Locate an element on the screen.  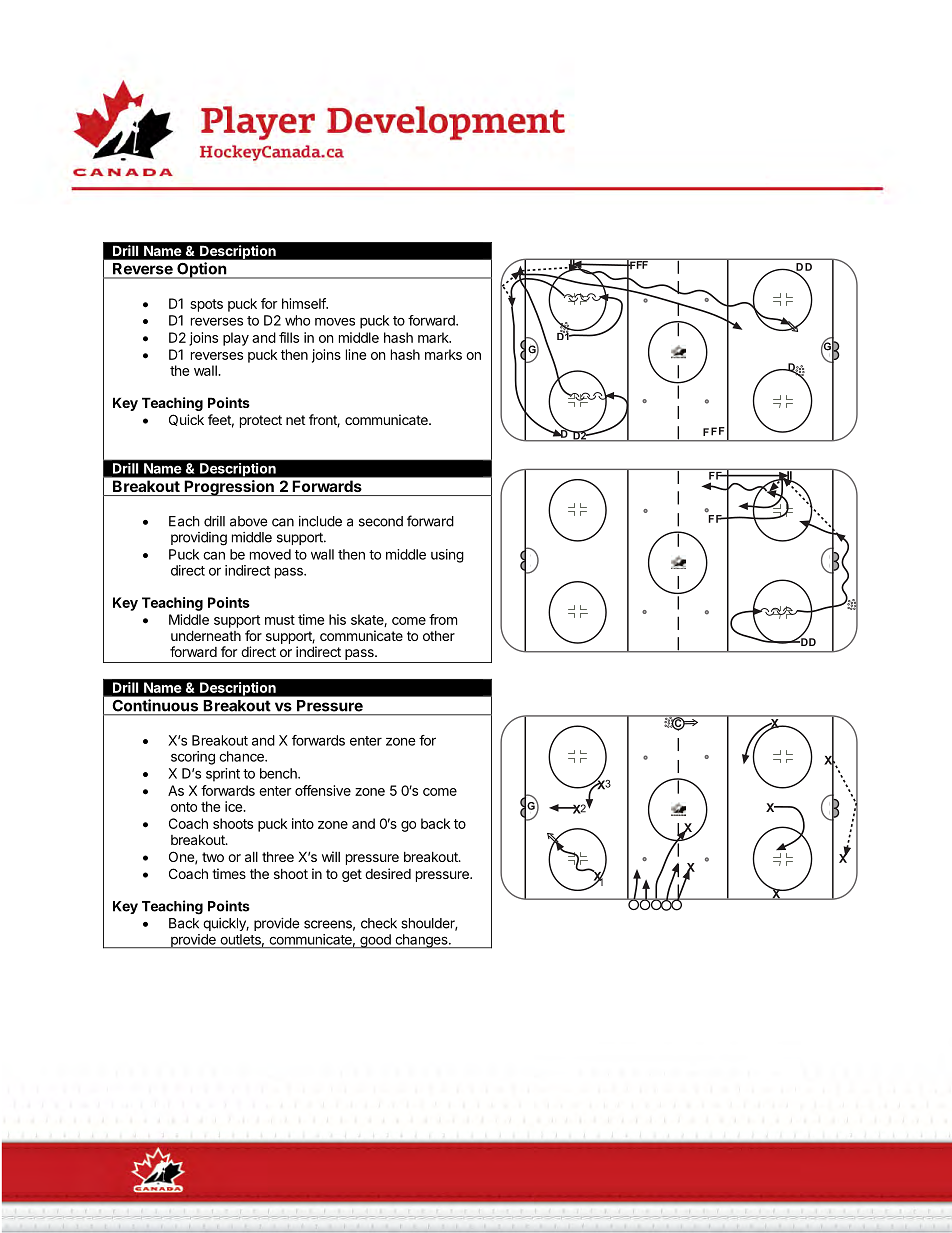
who is located at coordinates (297, 320).
